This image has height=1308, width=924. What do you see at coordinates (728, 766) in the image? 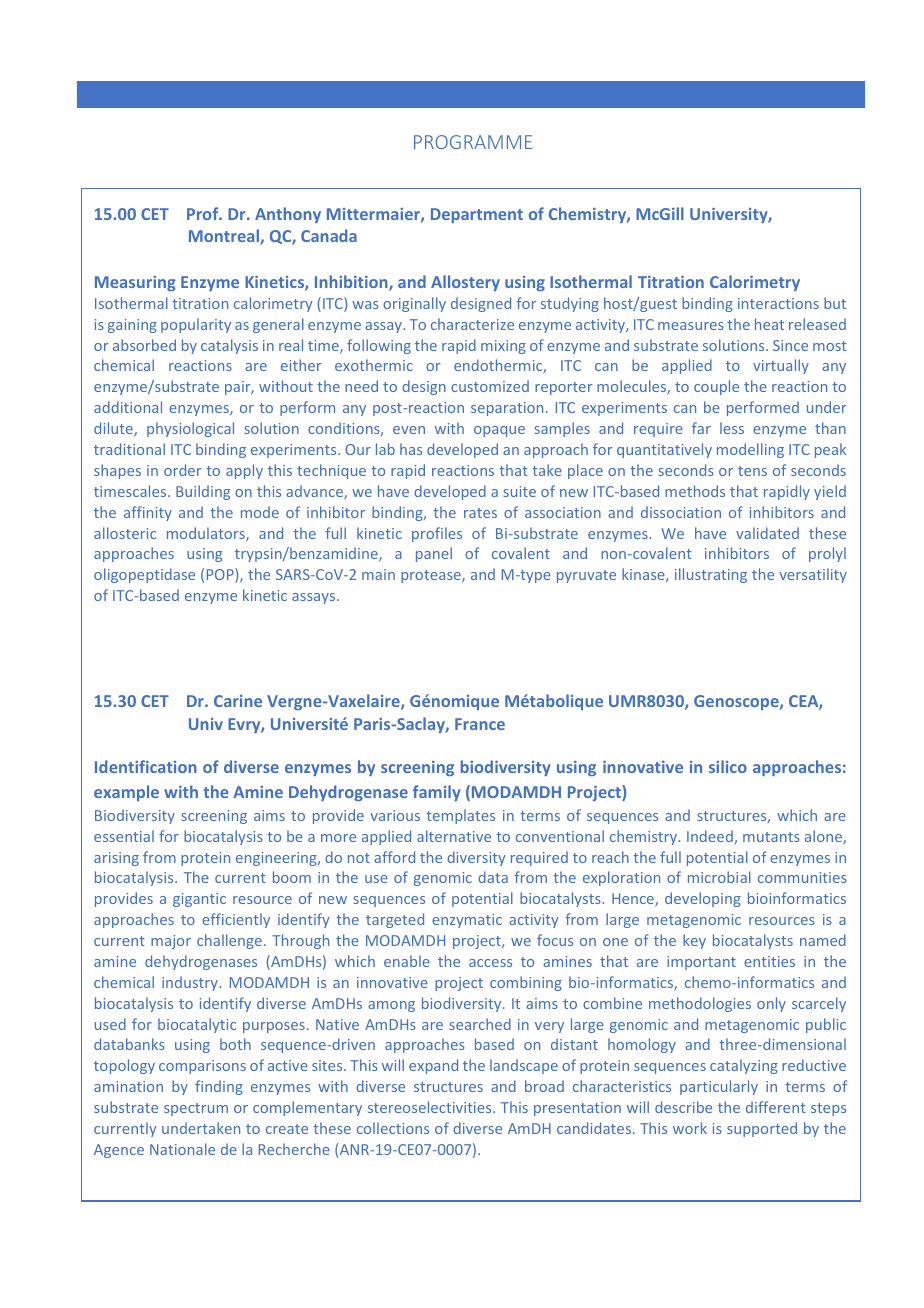
I see `silico` at bounding box center [728, 766].
